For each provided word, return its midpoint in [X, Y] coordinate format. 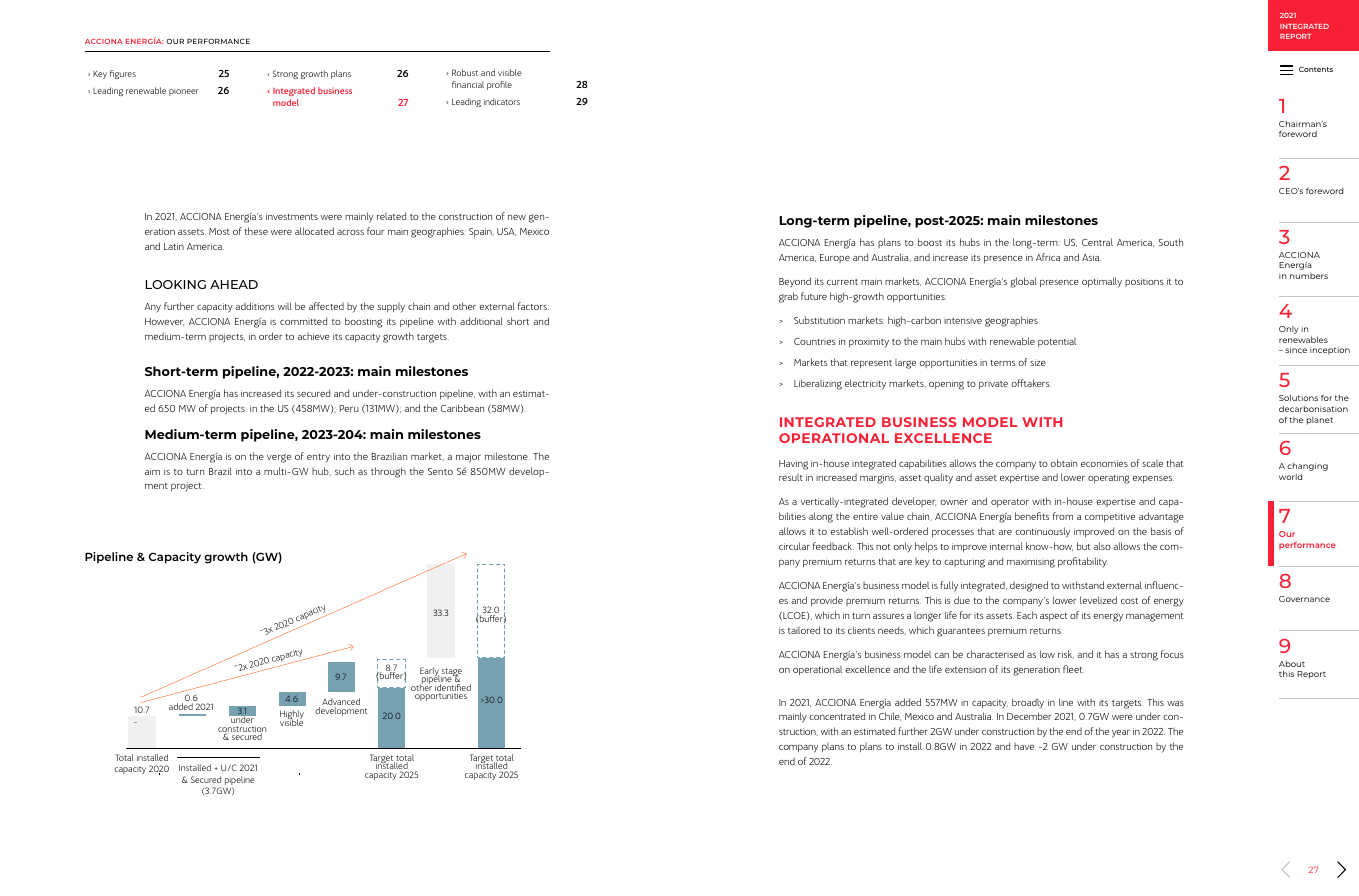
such [344, 471]
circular [794, 546]
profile [499, 85]
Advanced [341, 703]
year [1121, 734]
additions [255, 306]
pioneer [184, 92]
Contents [1316, 69]
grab [788, 297]
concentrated [837, 716]
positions [1144, 282]
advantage [1161, 517]
